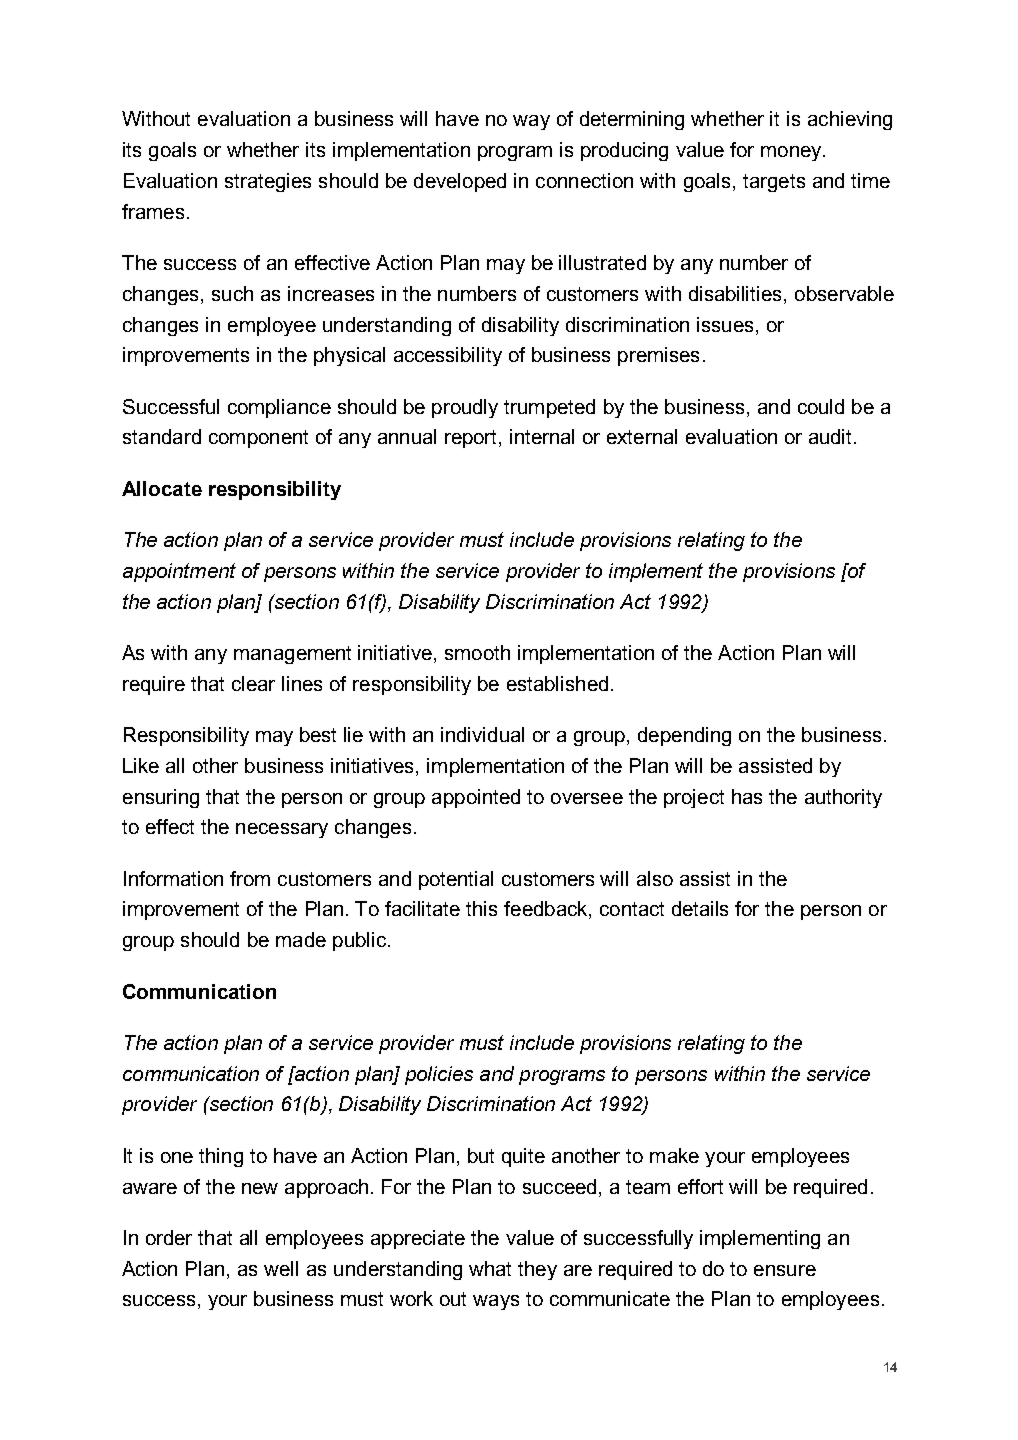  What do you see at coordinates (472, 439) in the page?
I see `report` at bounding box center [472, 439].
